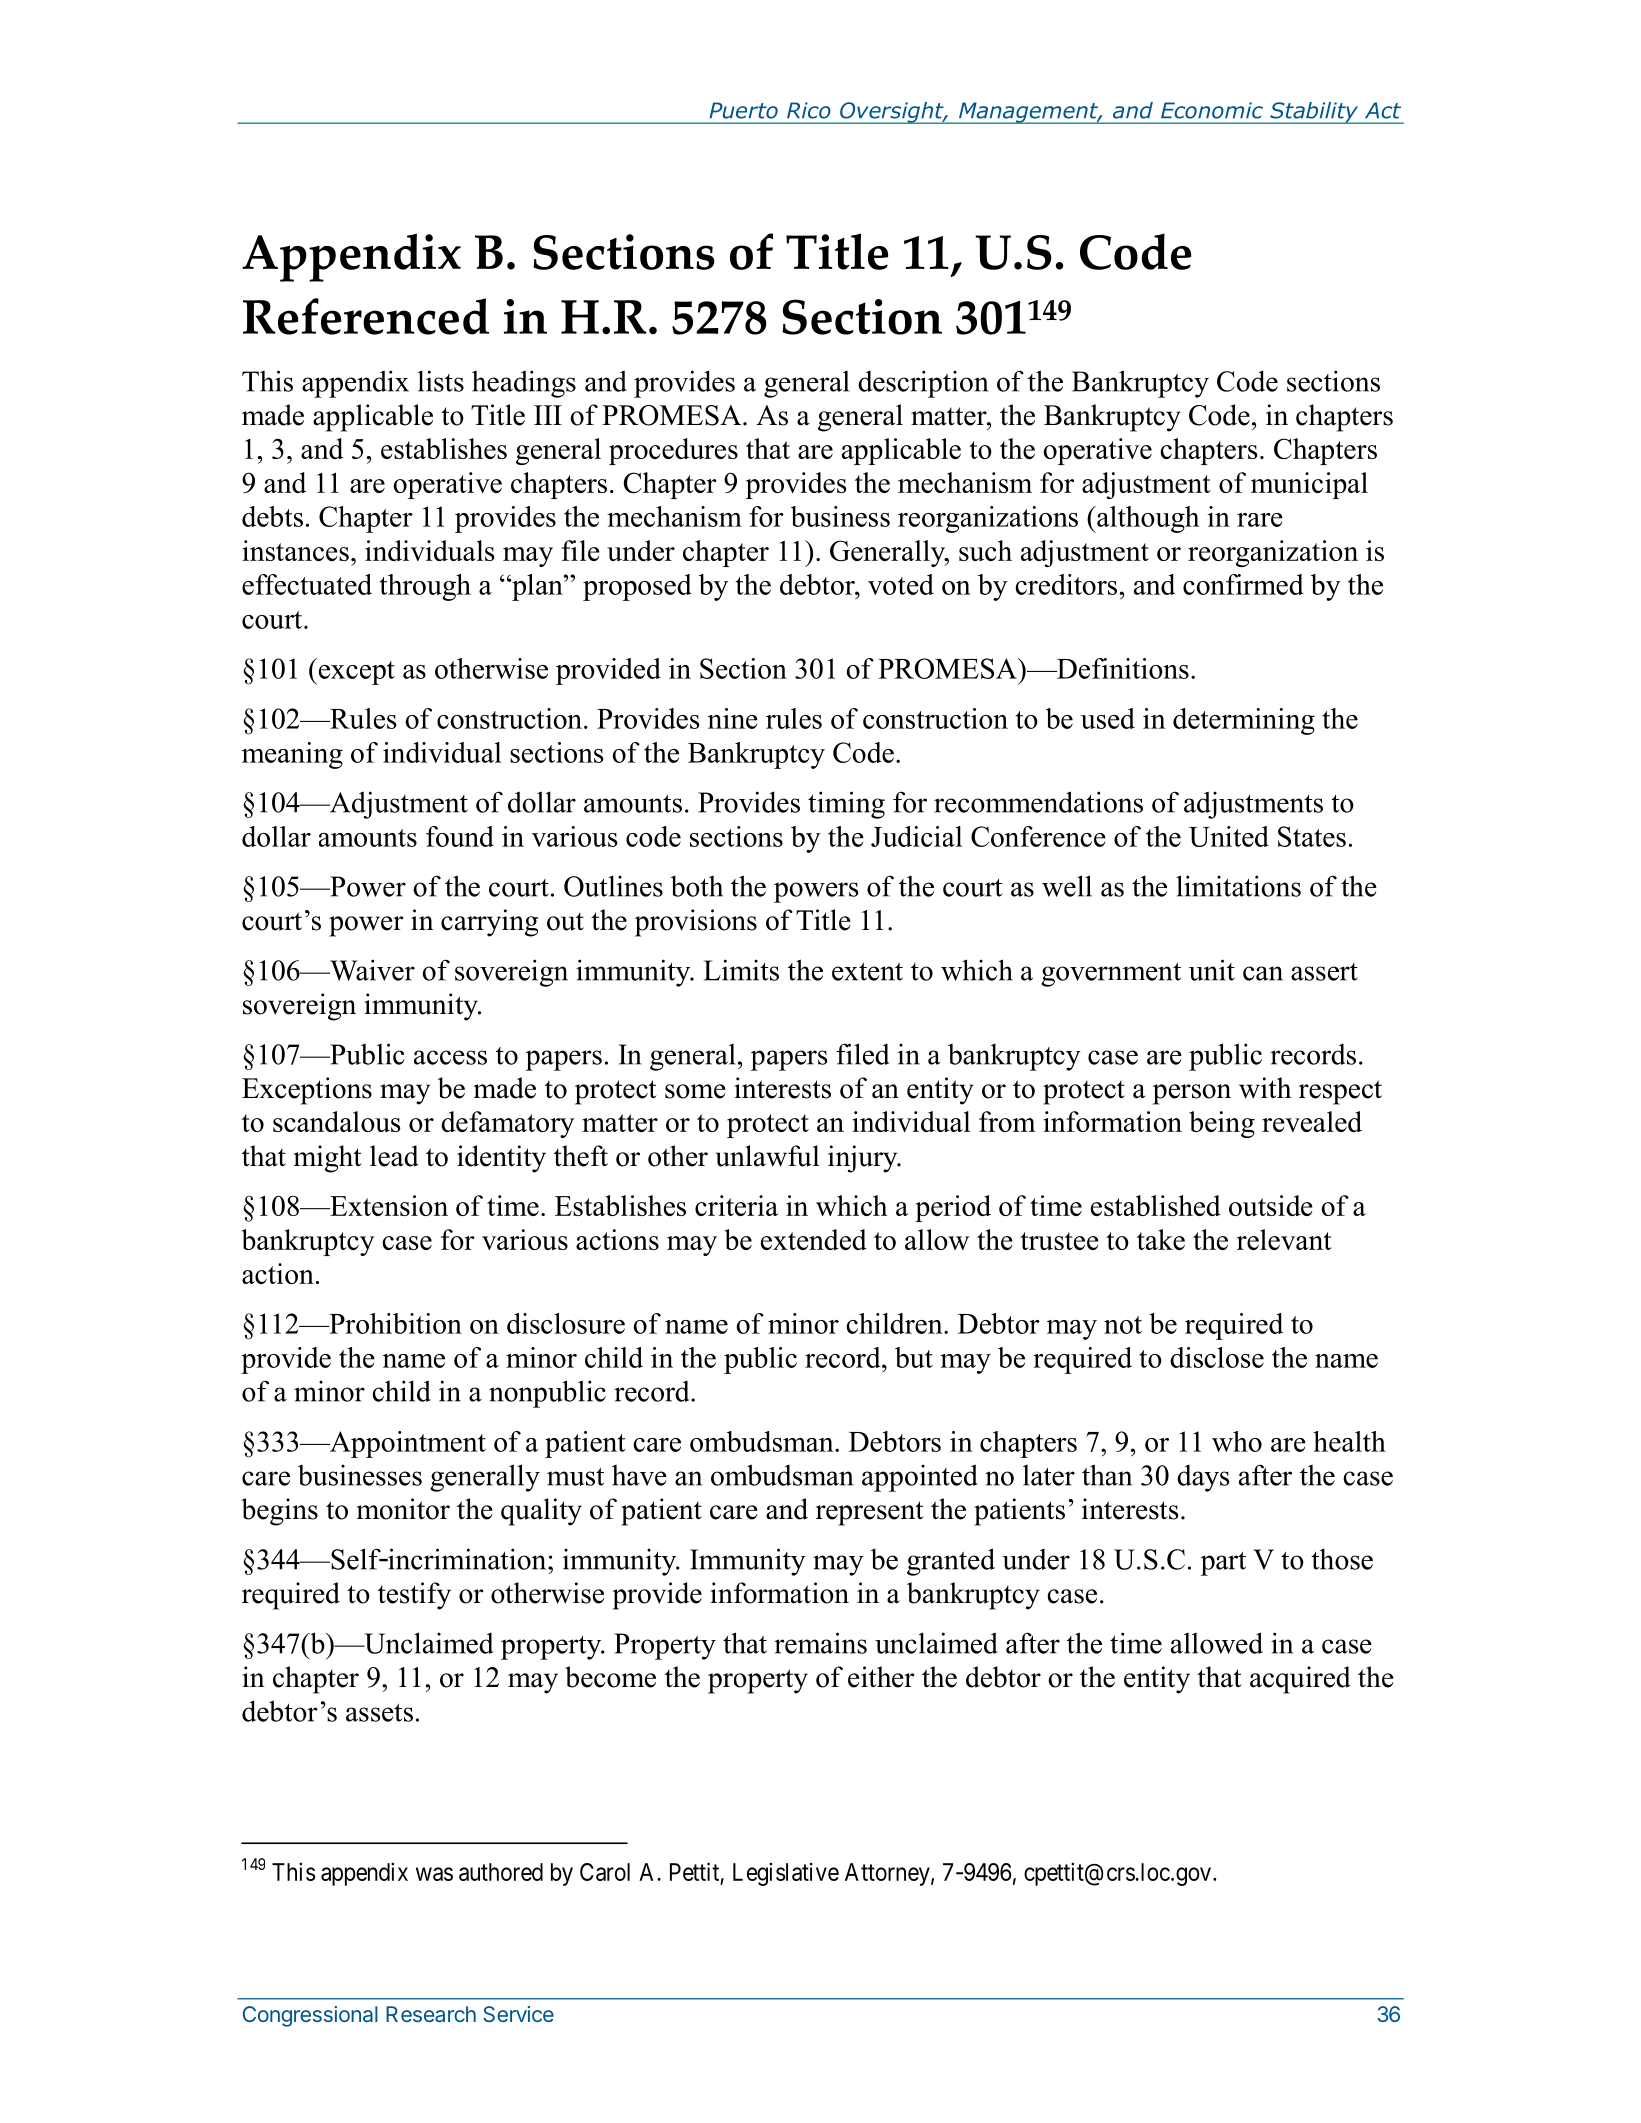 Image resolution: width=1641 pixels, height=2123 pixels. I want to click on monitor, so click(403, 1509).
